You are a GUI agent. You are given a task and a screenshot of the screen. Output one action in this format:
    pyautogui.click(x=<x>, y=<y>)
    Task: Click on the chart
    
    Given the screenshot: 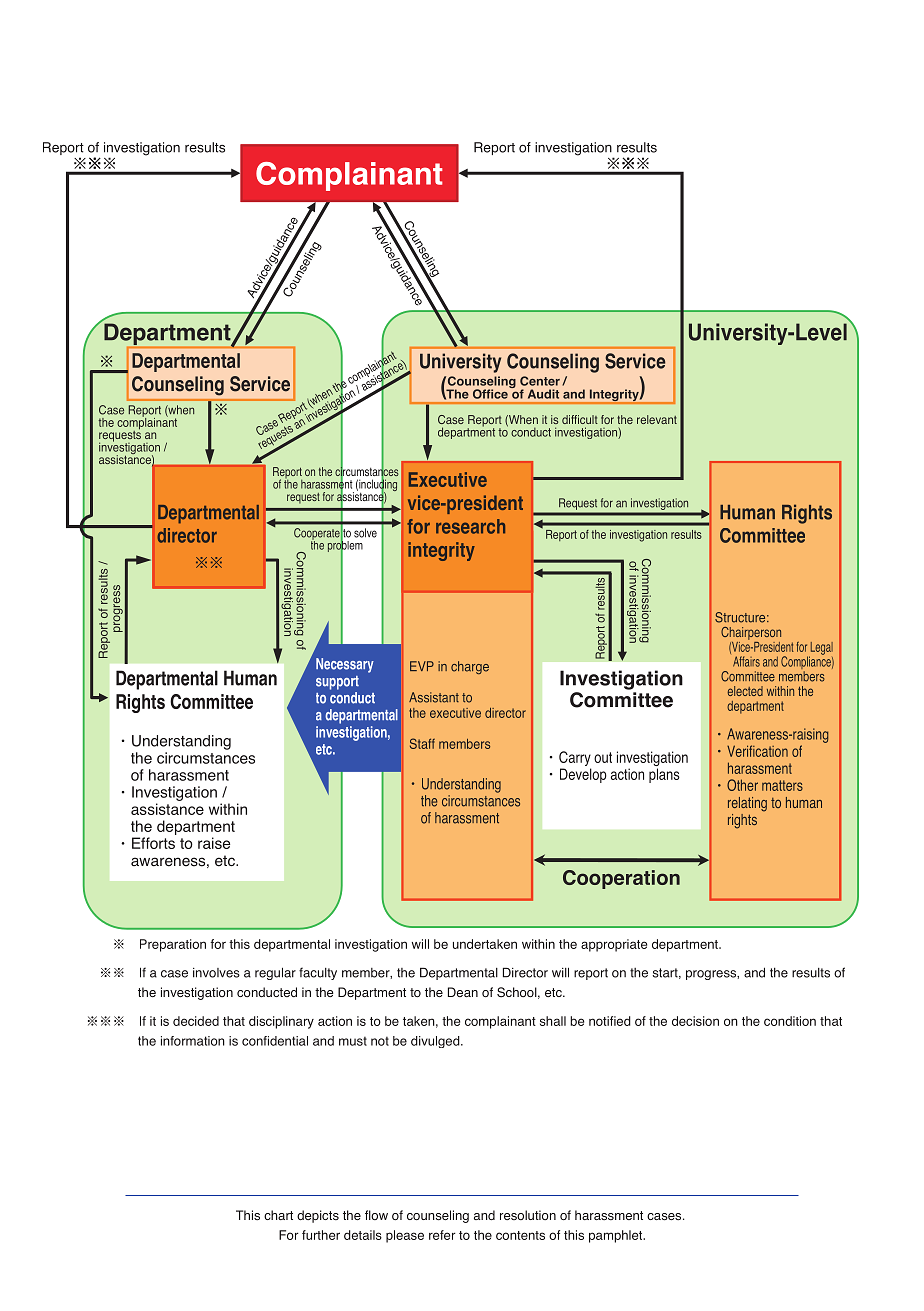 What is the action you would take?
    pyautogui.click(x=278, y=1215)
